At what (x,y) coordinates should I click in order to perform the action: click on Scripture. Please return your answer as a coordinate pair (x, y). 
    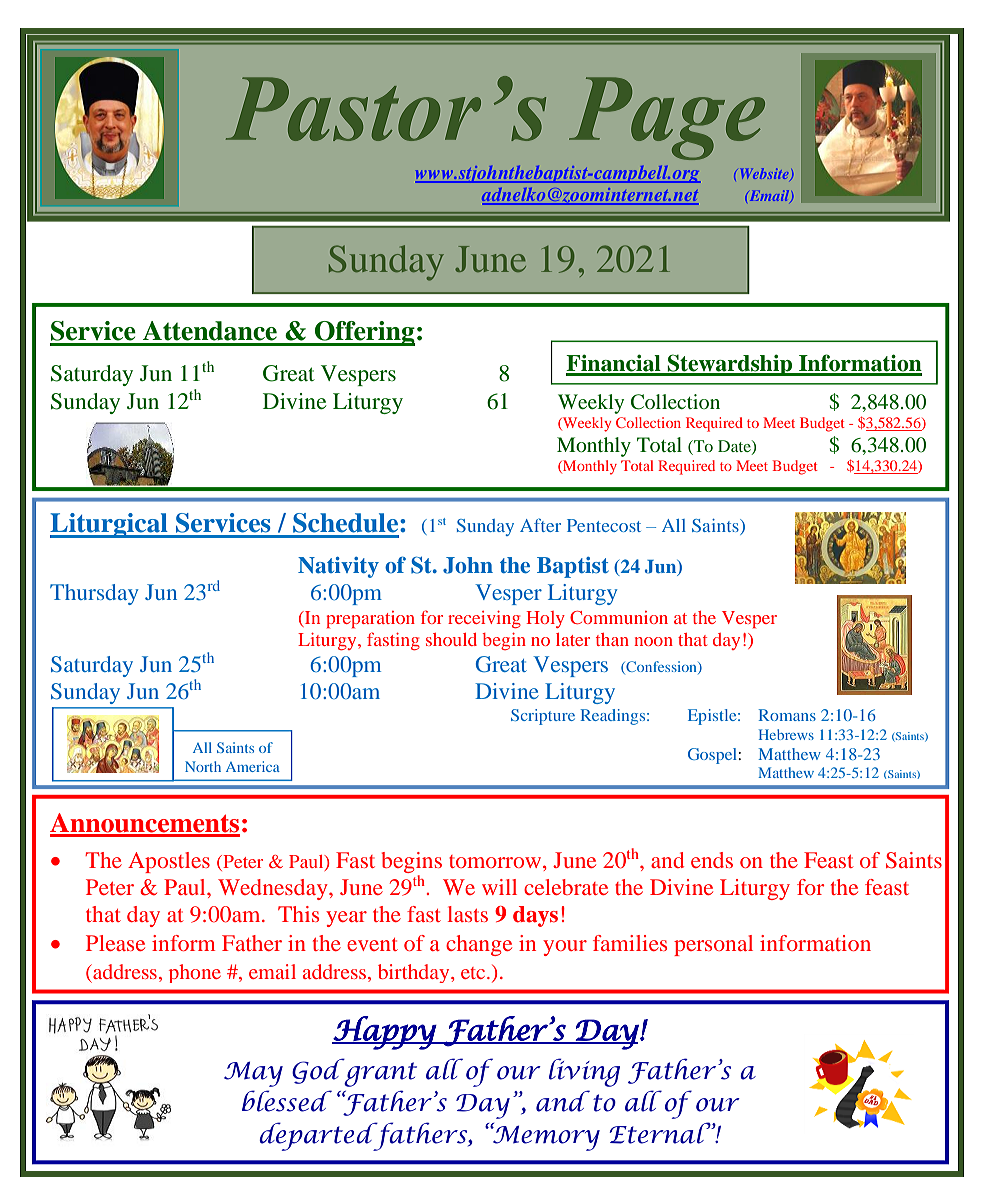
    Looking at the image, I should click on (543, 717).
